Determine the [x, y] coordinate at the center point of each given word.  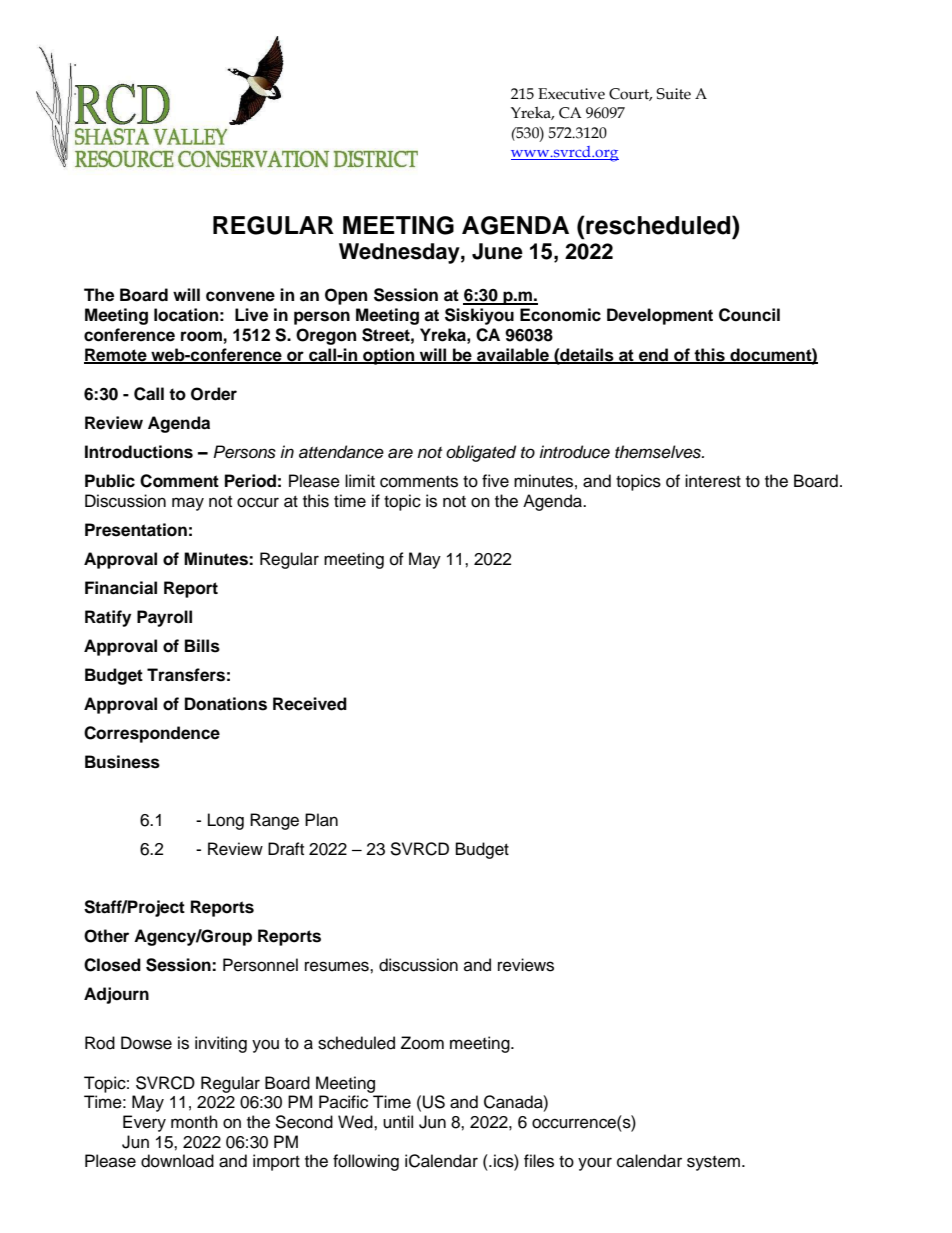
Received [310, 704]
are [400, 453]
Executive [571, 94]
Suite [673, 94]
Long [226, 821]
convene [240, 296]
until [398, 1122]
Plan [321, 820]
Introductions [139, 452]
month [194, 1122]
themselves [659, 452]
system [713, 1163]
